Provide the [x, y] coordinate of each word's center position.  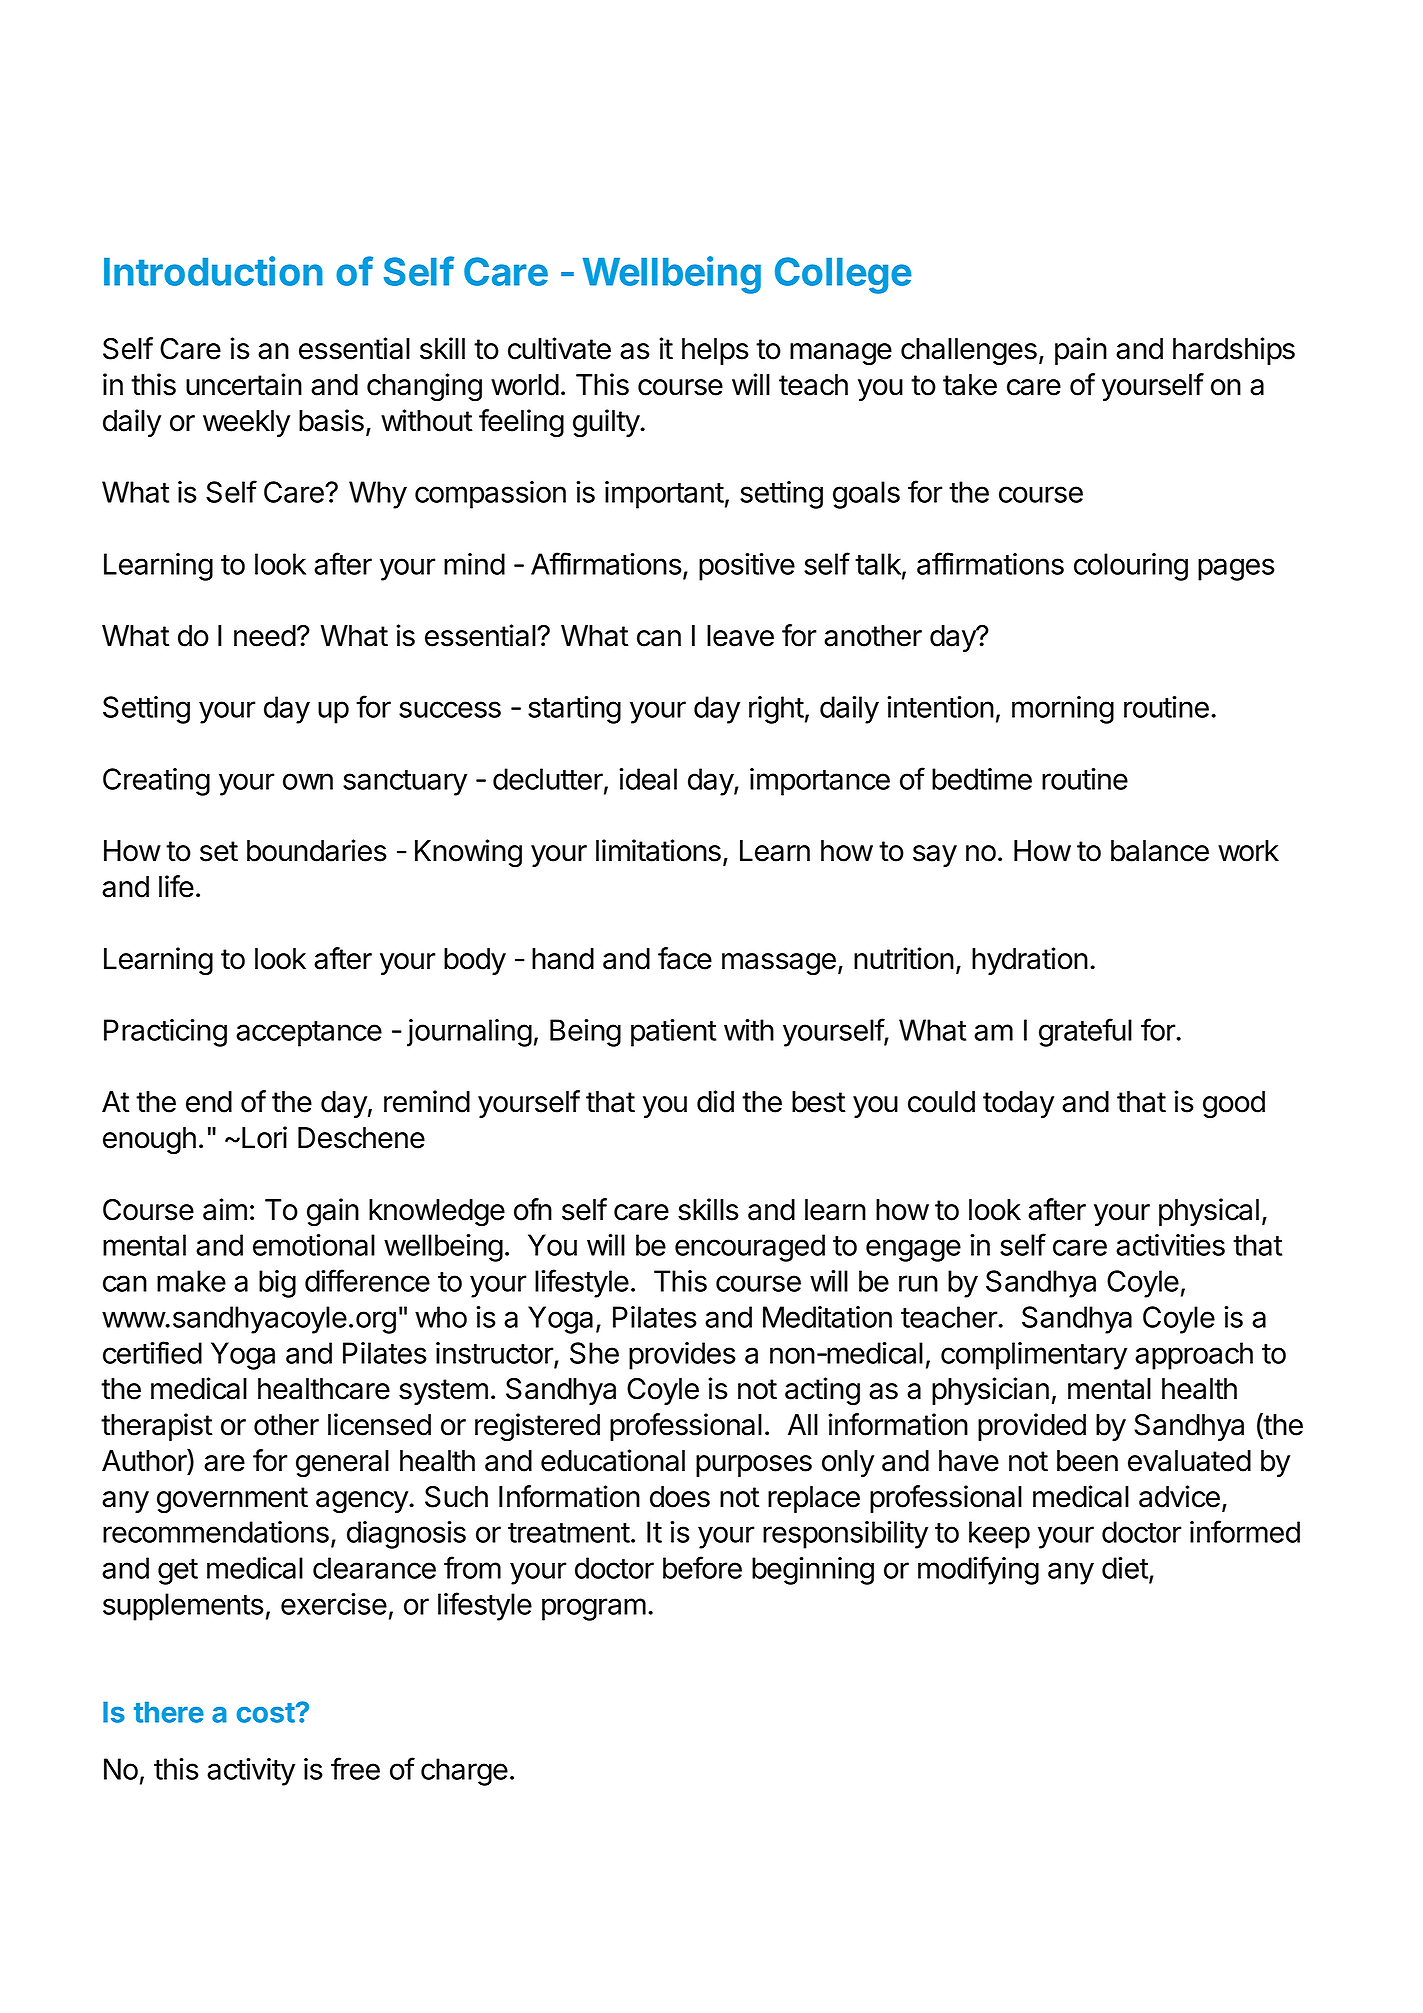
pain [1081, 351]
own [308, 781]
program [594, 1609]
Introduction [213, 271]
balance [1160, 851]
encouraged [750, 1248]
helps [715, 351]
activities [1170, 1245]
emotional [314, 1245]
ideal [648, 779]
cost [266, 1713]
